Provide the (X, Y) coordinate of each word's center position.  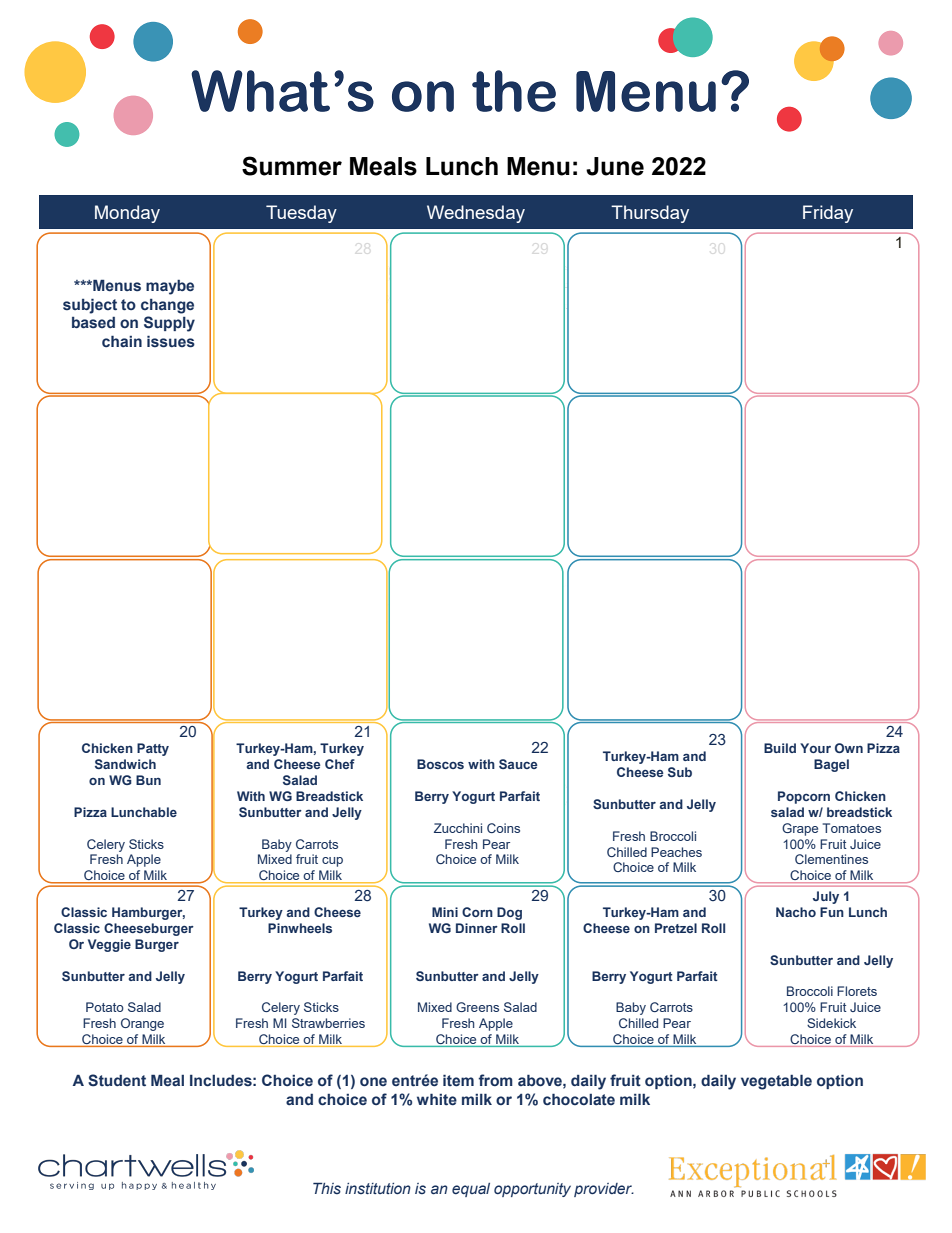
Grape (800, 829)
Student (117, 1080)
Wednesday (476, 214)
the (514, 91)
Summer (292, 166)
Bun (148, 780)
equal (471, 1190)
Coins (503, 828)
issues (171, 341)
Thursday (650, 214)
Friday (828, 214)
